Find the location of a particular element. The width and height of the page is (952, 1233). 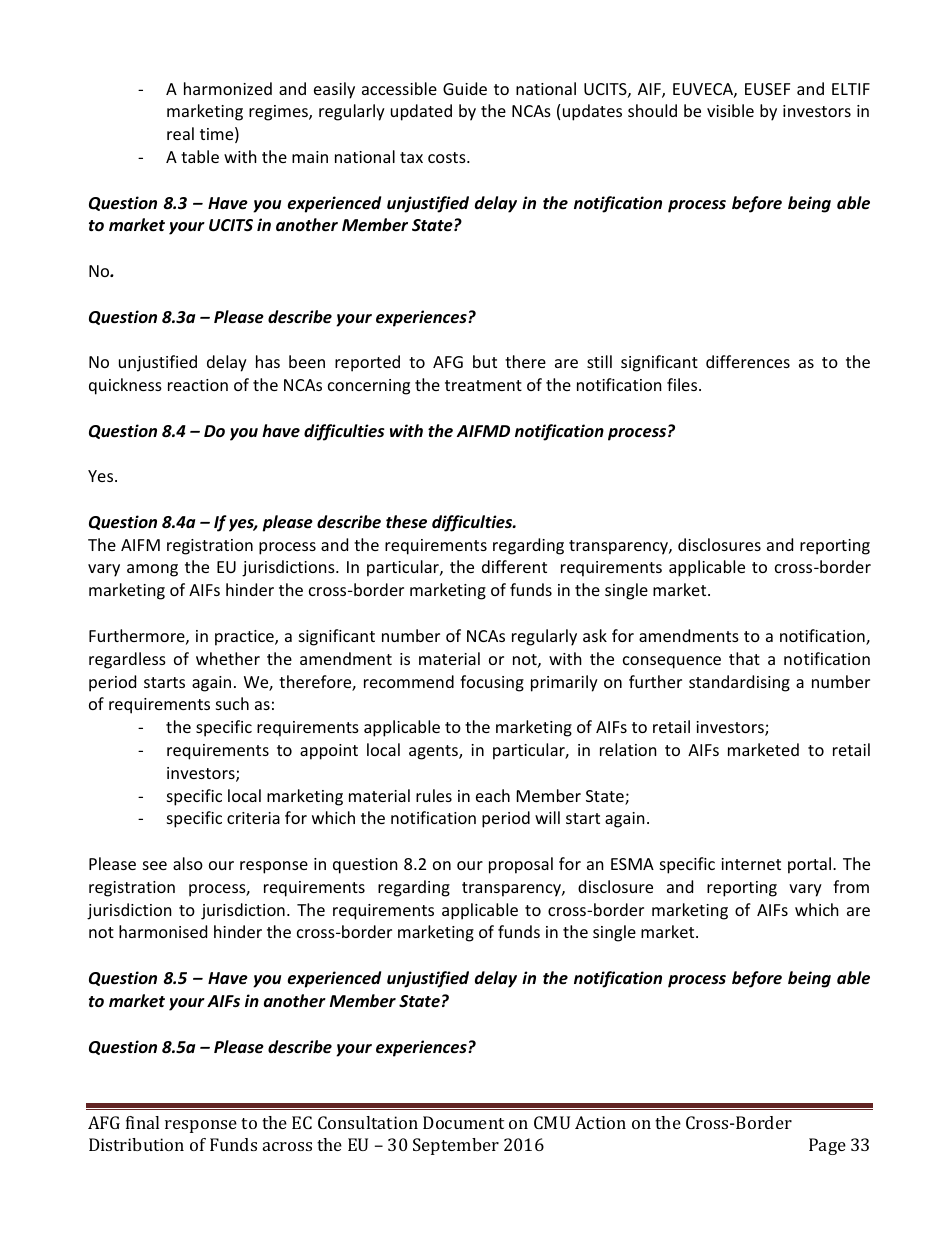

internet is located at coordinates (751, 864).
